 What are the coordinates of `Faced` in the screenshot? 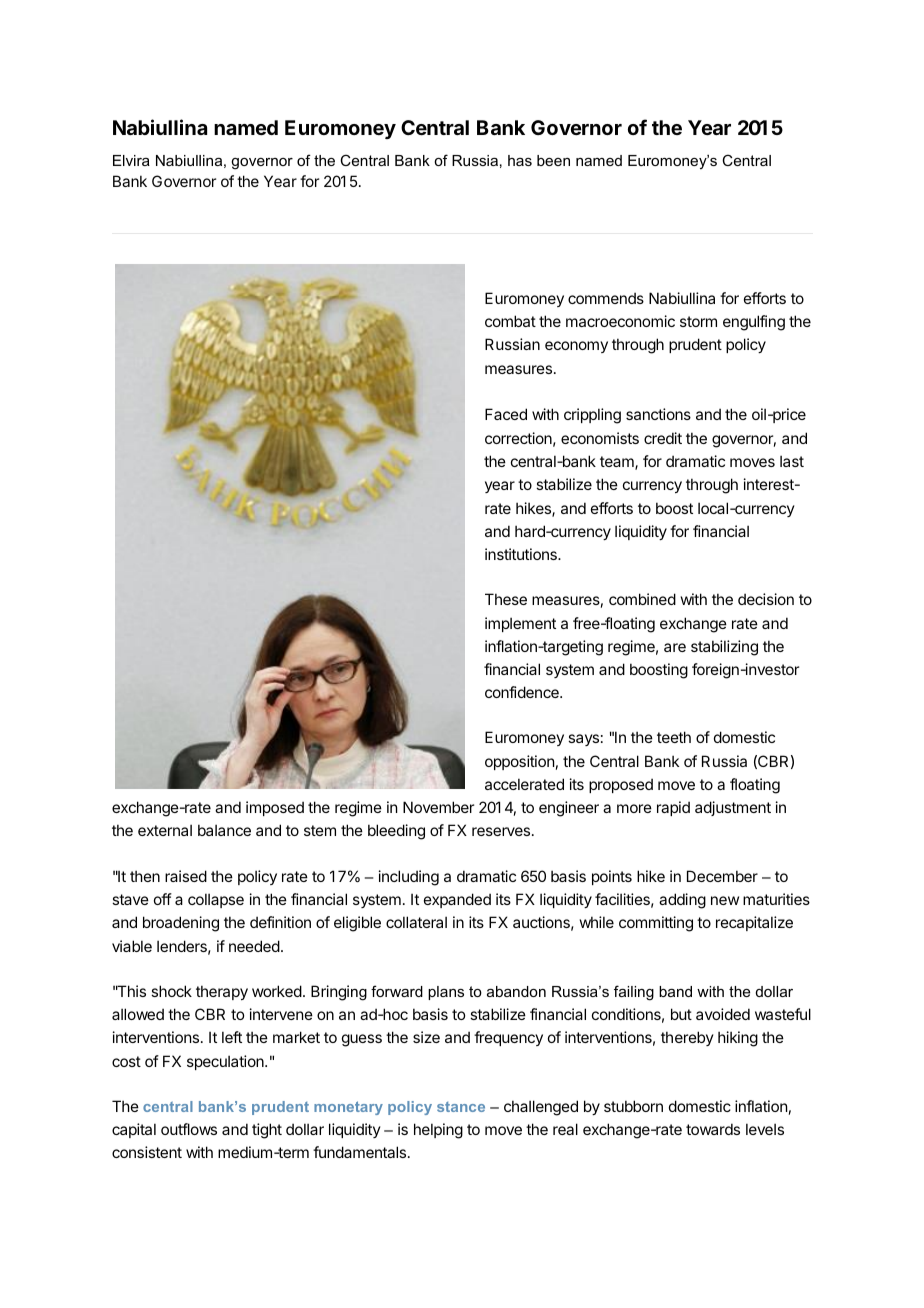 It's located at (506, 414).
